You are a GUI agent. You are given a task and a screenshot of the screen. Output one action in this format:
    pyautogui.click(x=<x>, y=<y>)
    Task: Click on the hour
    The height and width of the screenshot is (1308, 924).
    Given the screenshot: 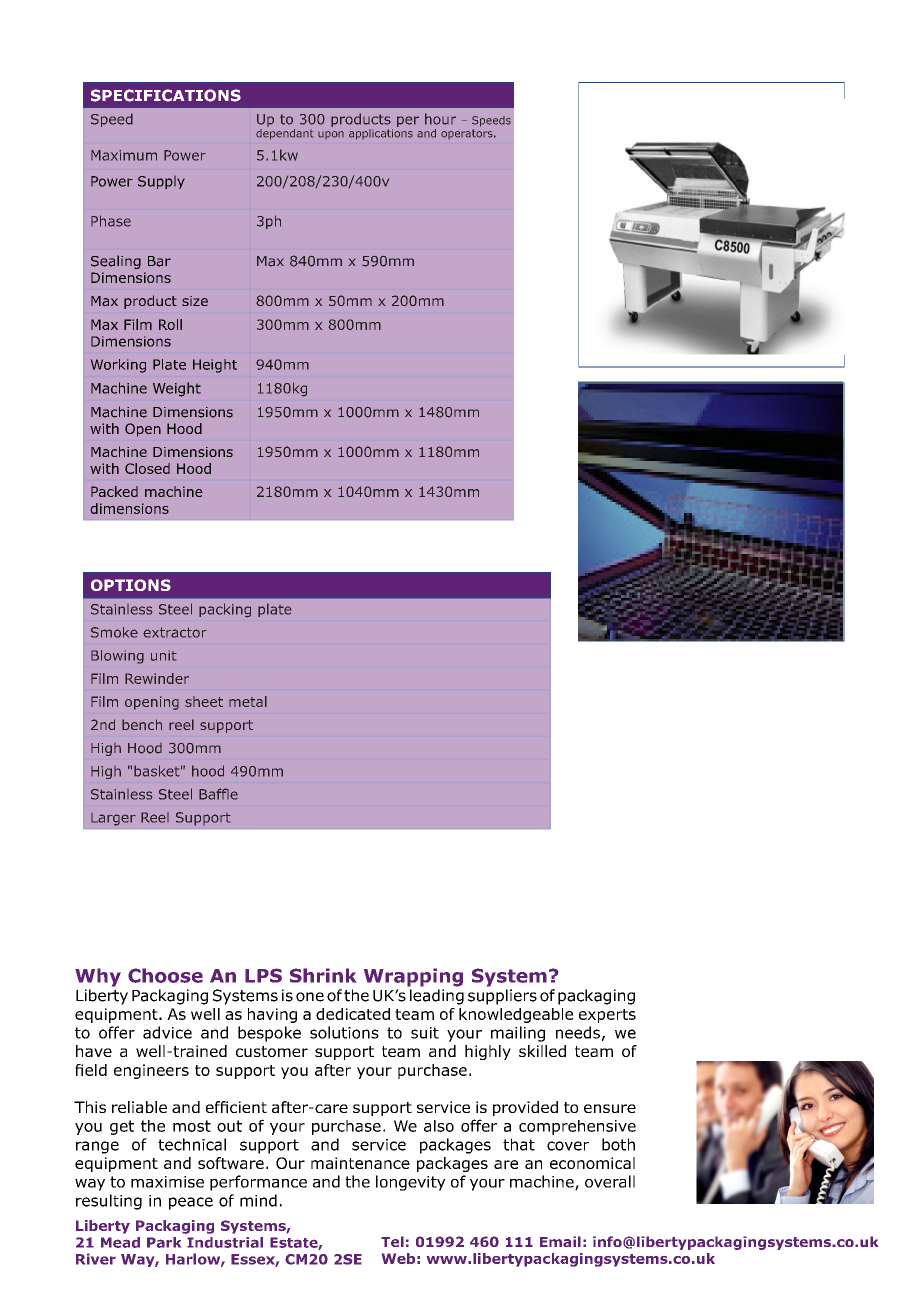 What is the action you would take?
    pyautogui.click(x=440, y=119)
